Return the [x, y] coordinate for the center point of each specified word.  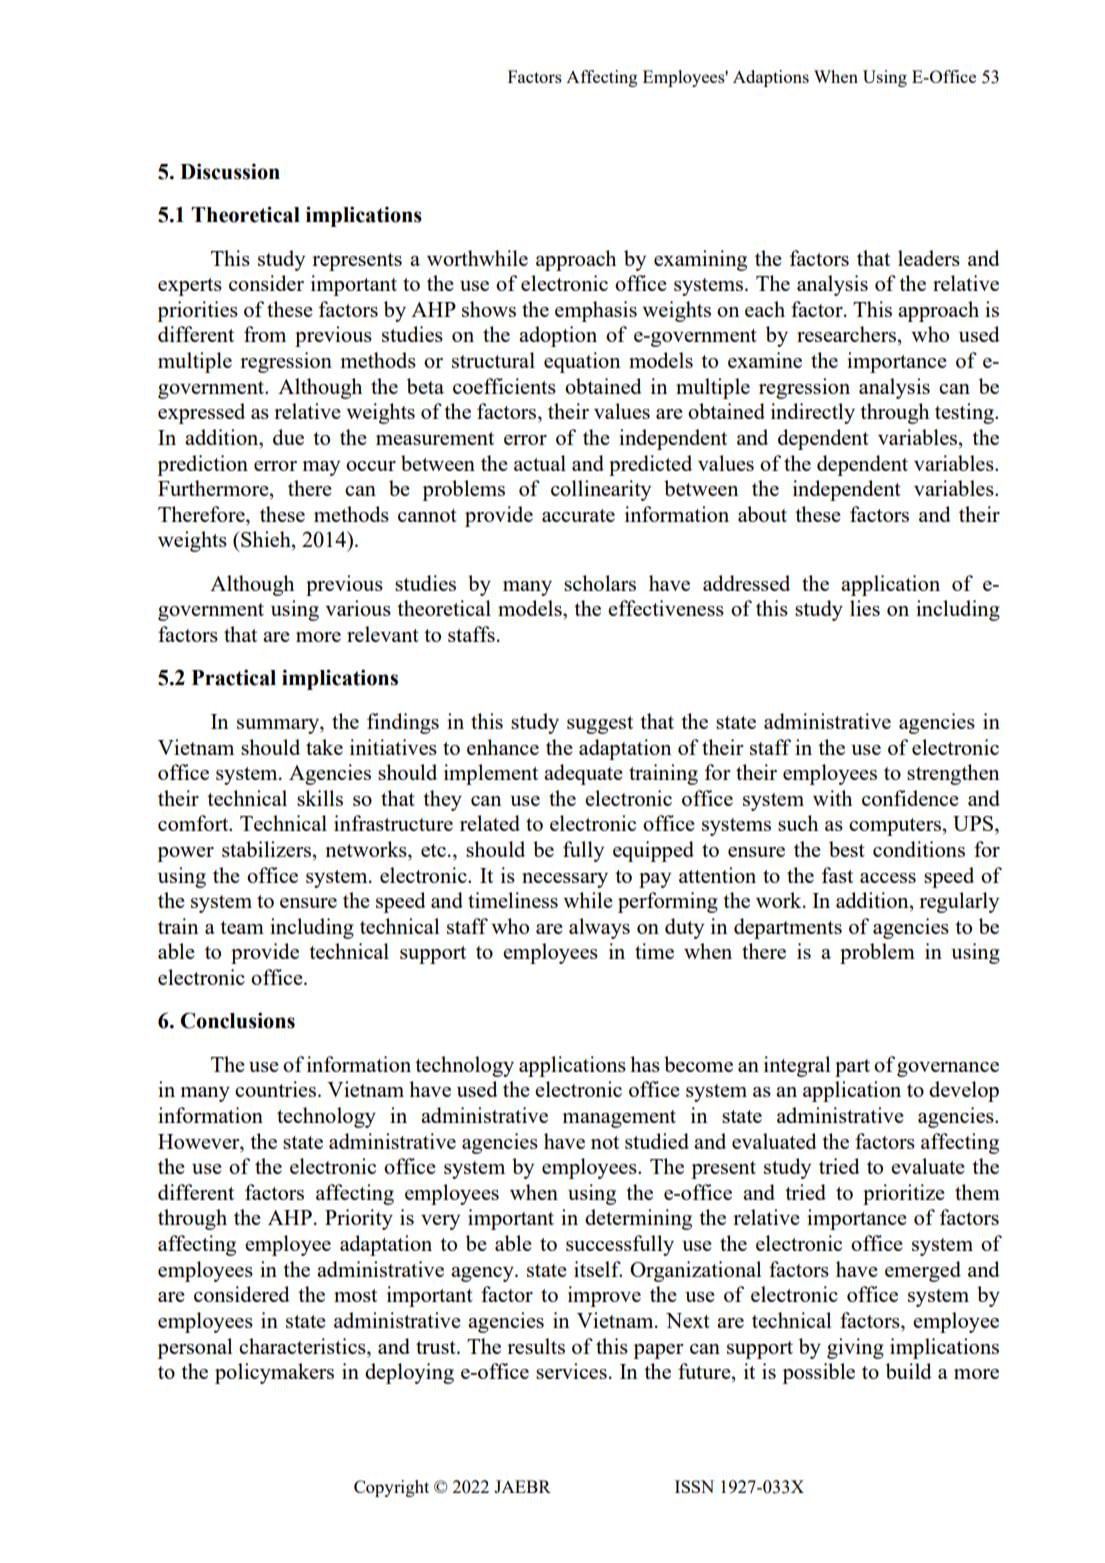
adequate [583, 774]
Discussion [230, 171]
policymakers [274, 1373]
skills [320, 798]
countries [275, 1089]
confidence [910, 798]
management [619, 1119]
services [571, 1371]
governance [948, 1069]
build [909, 1371]
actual [540, 463]
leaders [929, 258]
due [288, 437]
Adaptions [771, 78]
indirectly [813, 413]
